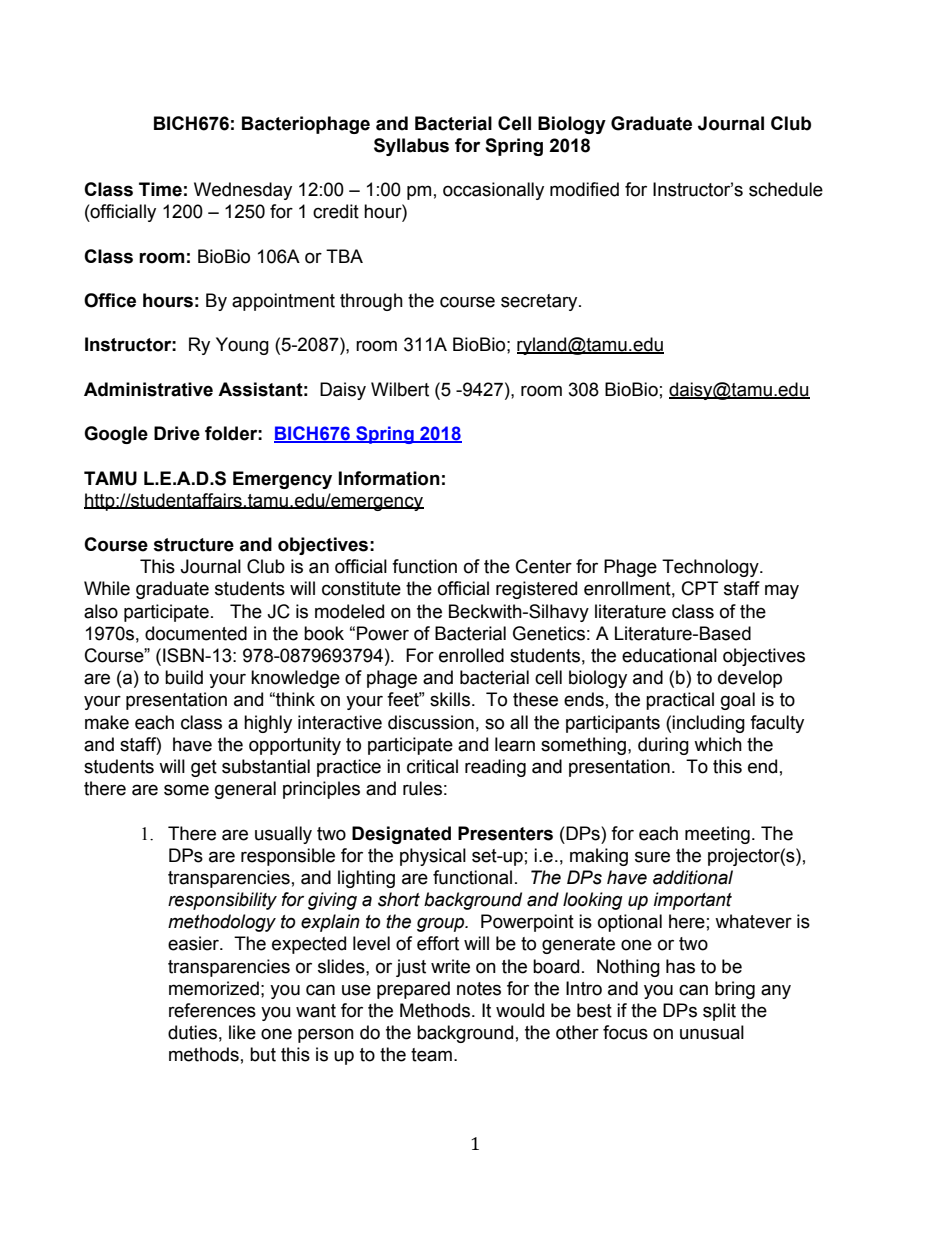  I want to click on constitute, so click(361, 588).
